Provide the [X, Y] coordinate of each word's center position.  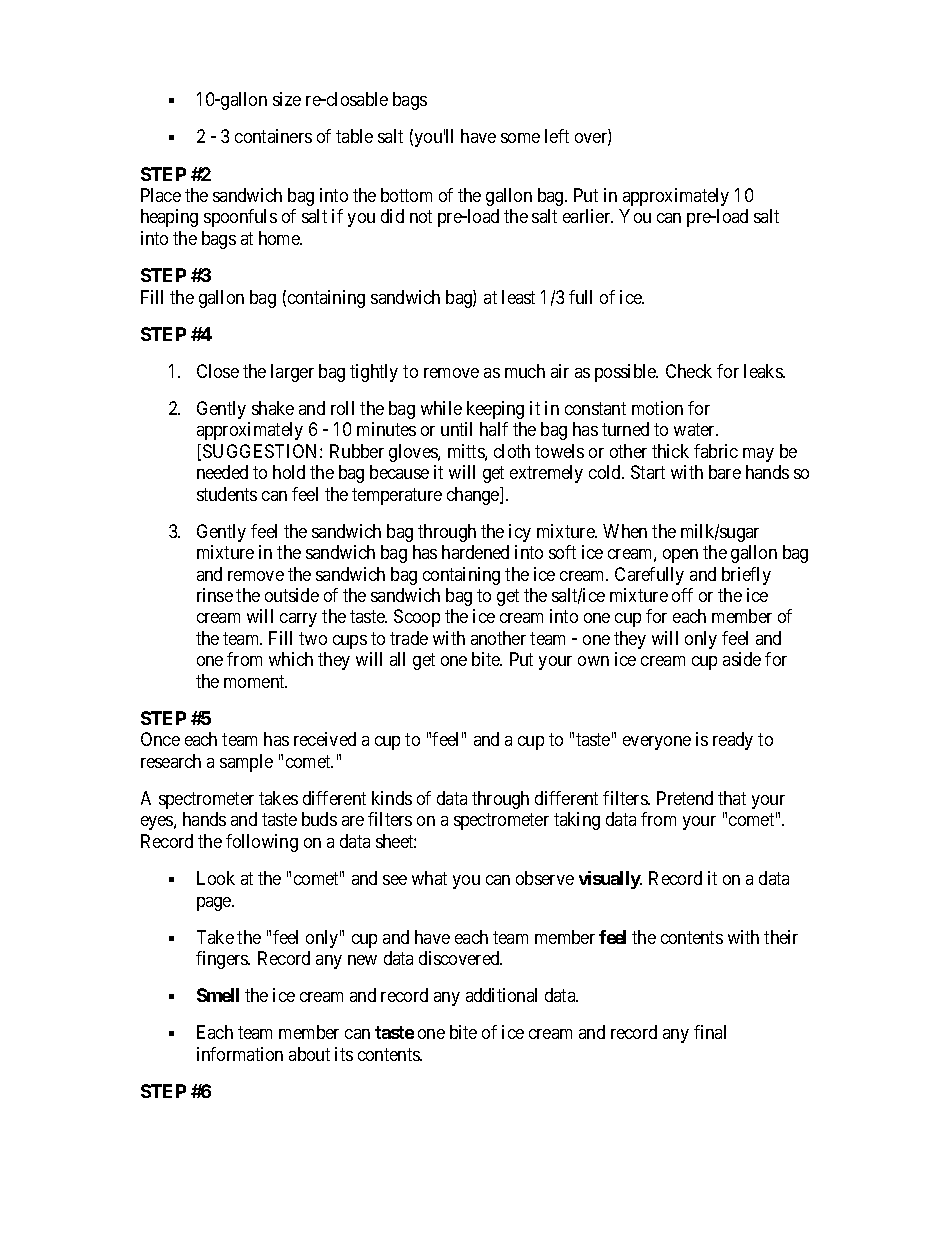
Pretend [685, 798]
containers [273, 136]
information [240, 1054]
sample [246, 763]
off [682, 595]
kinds [392, 798]
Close [218, 371]
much [525, 371]
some [520, 138]
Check [689, 371]
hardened [475, 552]
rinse [215, 595]
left [557, 136]
